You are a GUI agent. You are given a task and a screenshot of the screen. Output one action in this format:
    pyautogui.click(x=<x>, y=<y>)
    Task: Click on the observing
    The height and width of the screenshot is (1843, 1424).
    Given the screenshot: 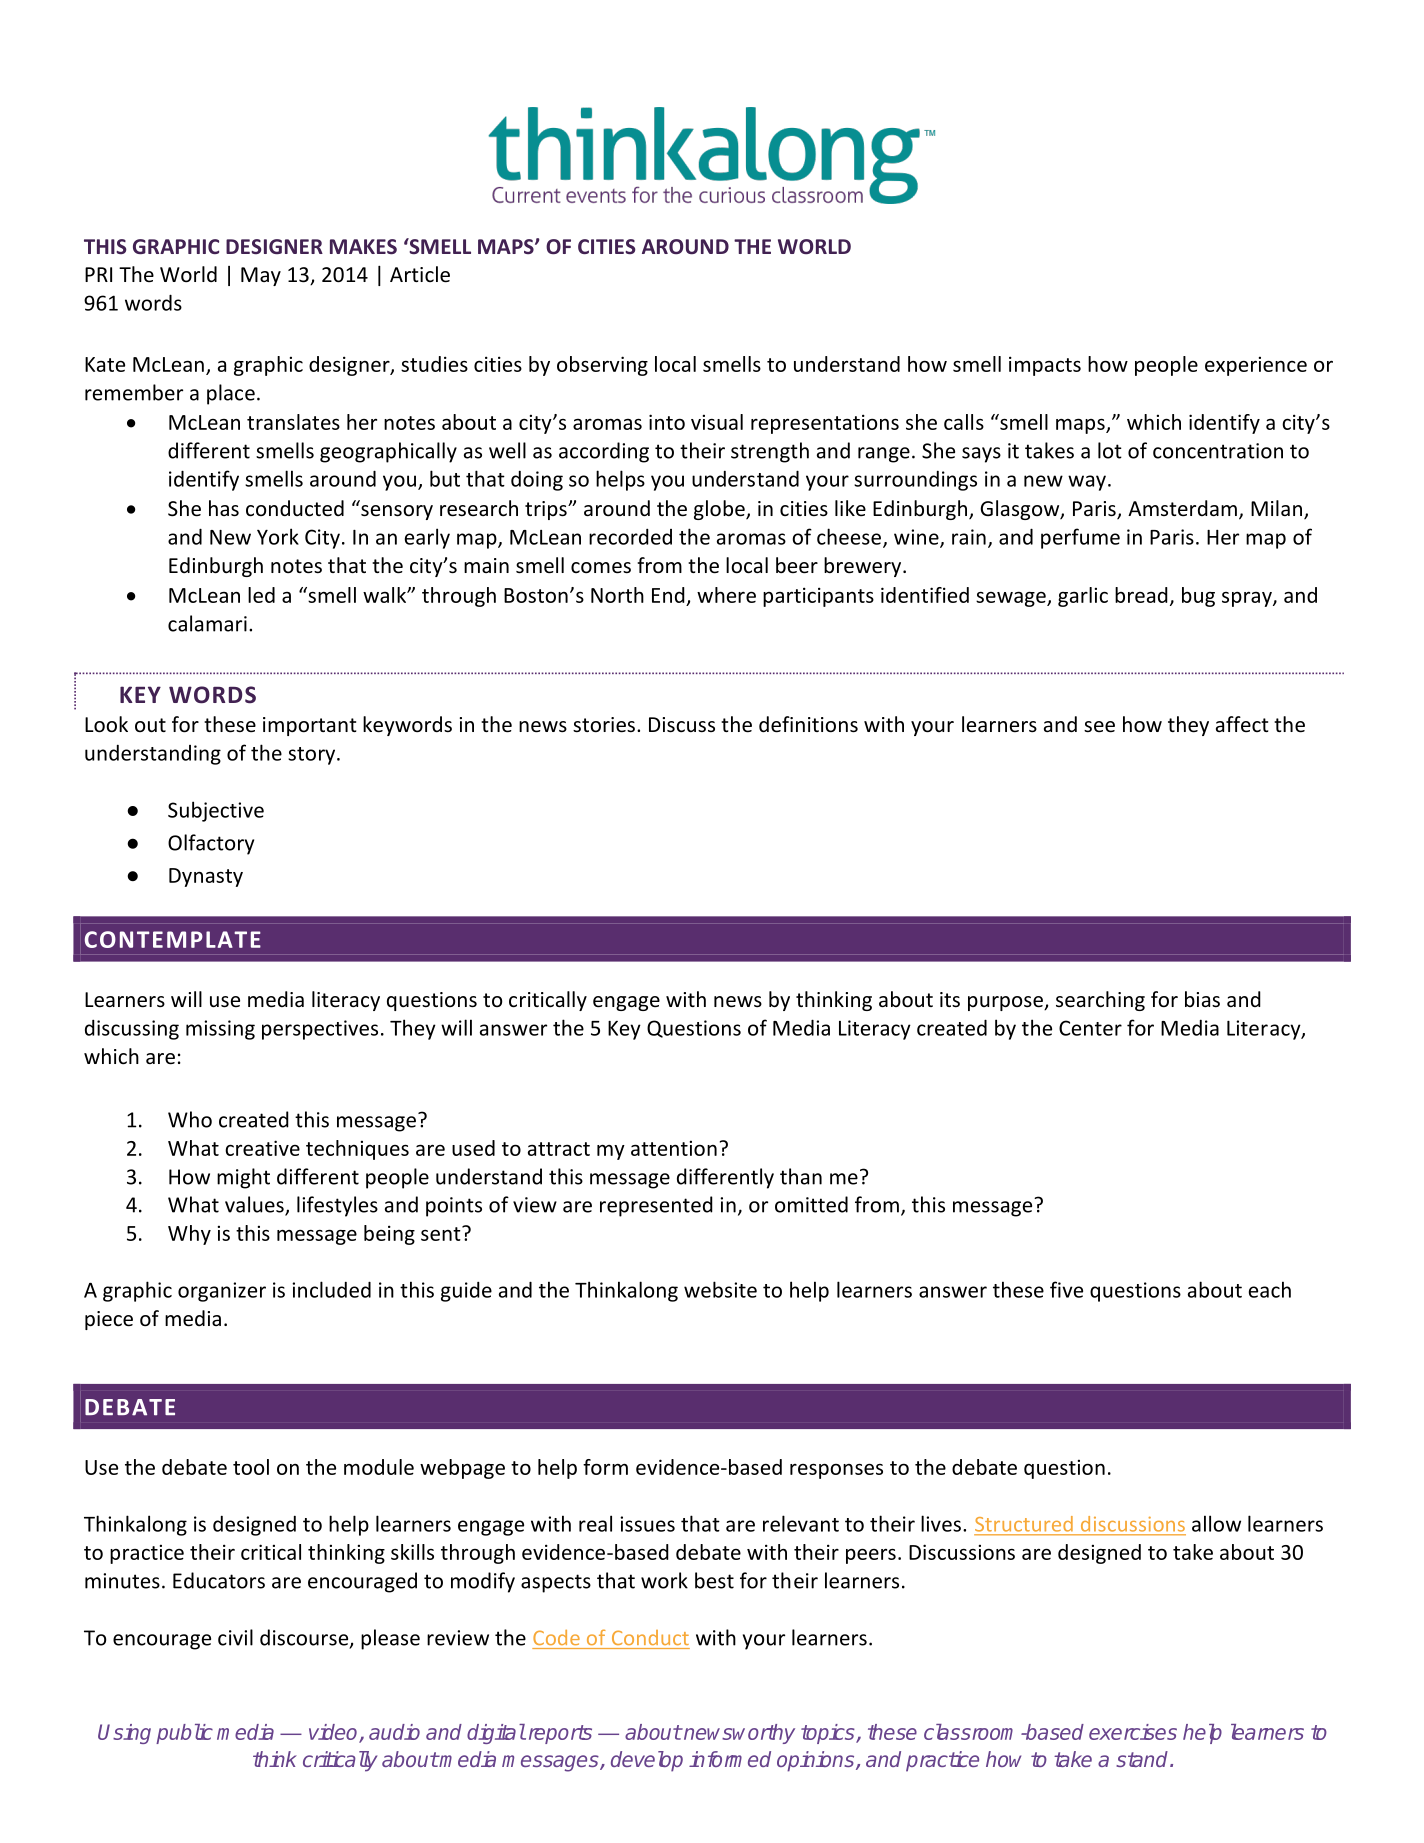 What is the action you would take?
    pyautogui.click(x=602, y=366)
